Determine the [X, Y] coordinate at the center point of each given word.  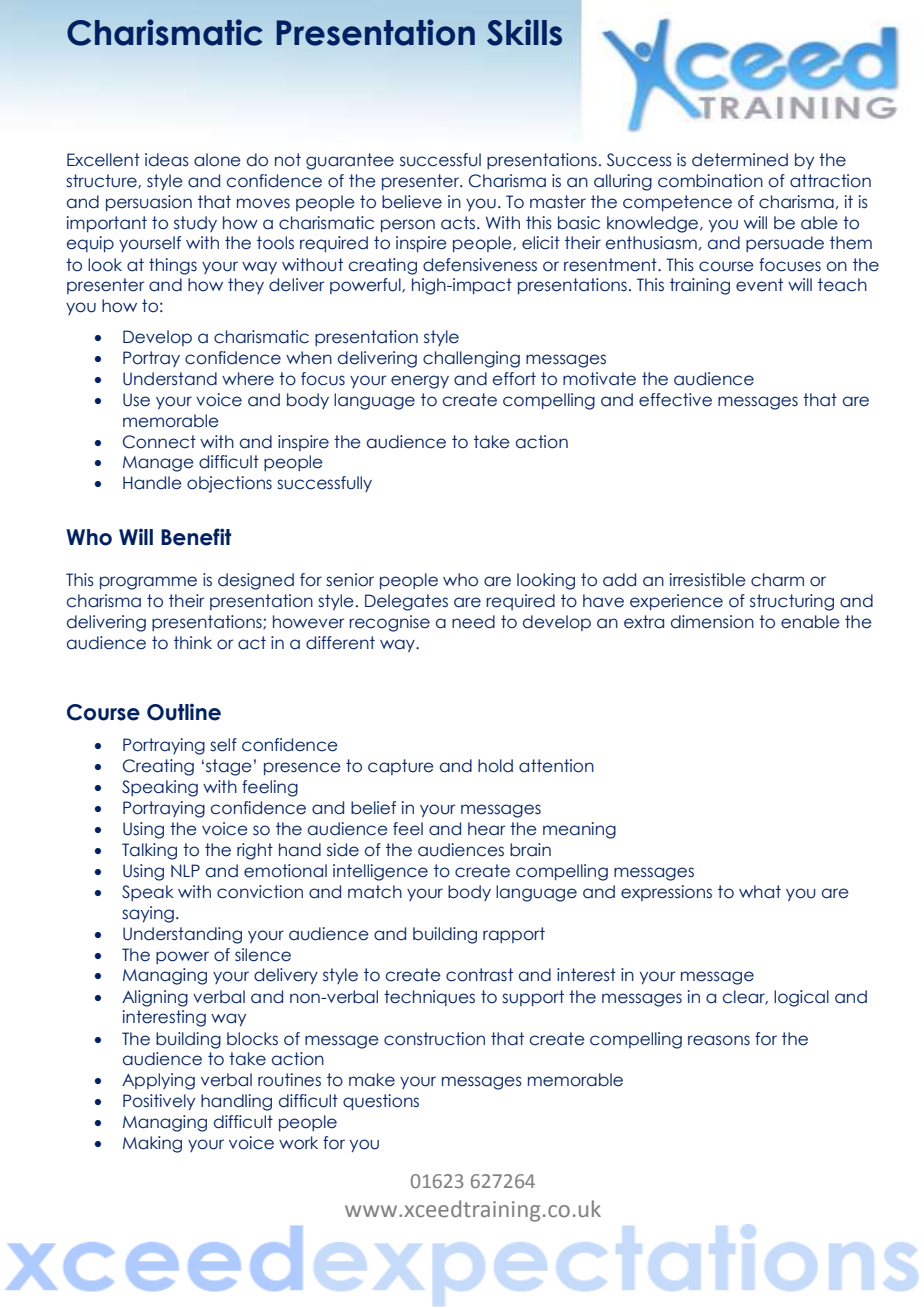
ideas [167, 160]
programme [148, 583]
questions [381, 1102]
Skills [524, 32]
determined [740, 160]
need [473, 622]
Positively [159, 1102]
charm [777, 580]
